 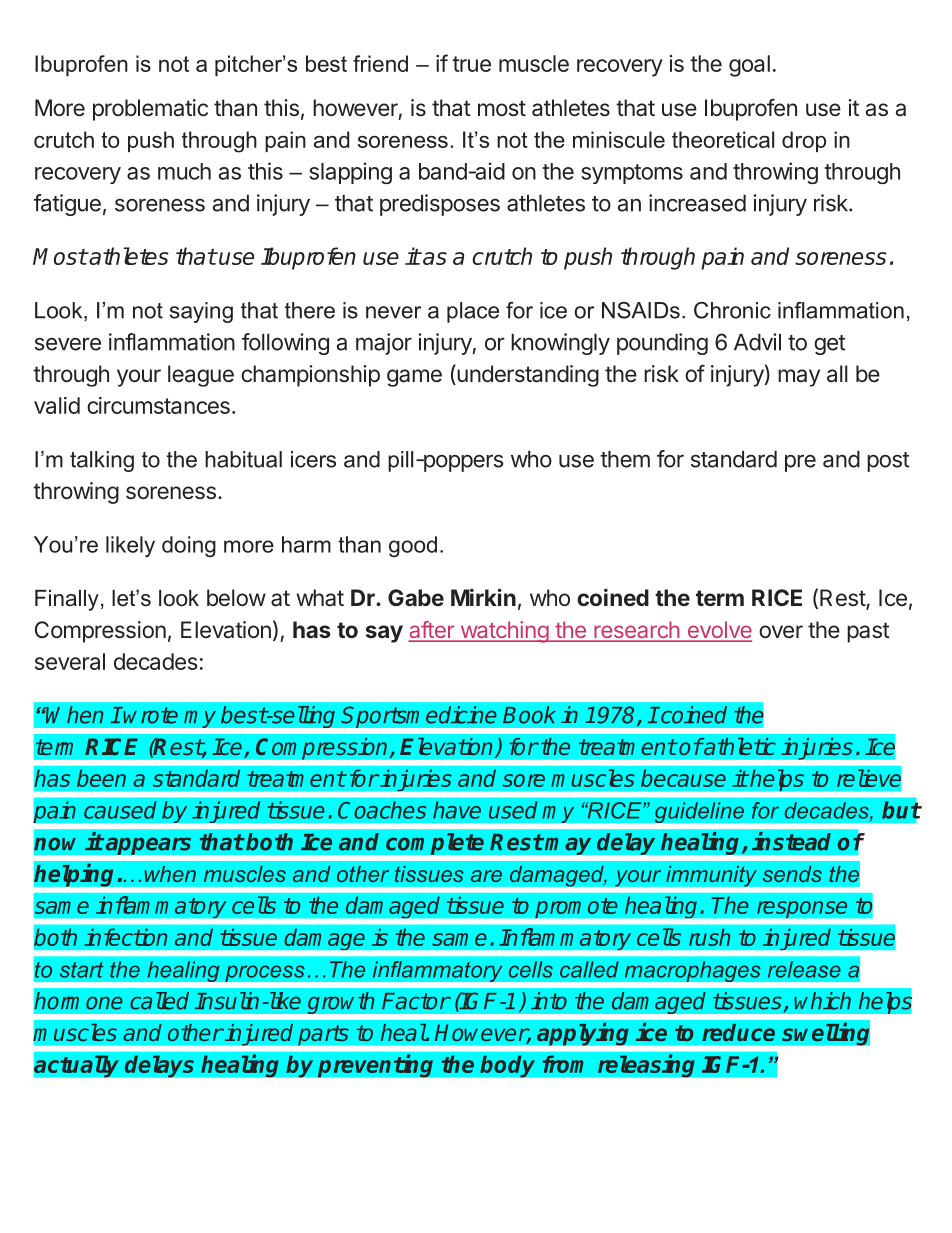 What do you see at coordinates (471, 64) in the screenshot?
I see `true` at bounding box center [471, 64].
